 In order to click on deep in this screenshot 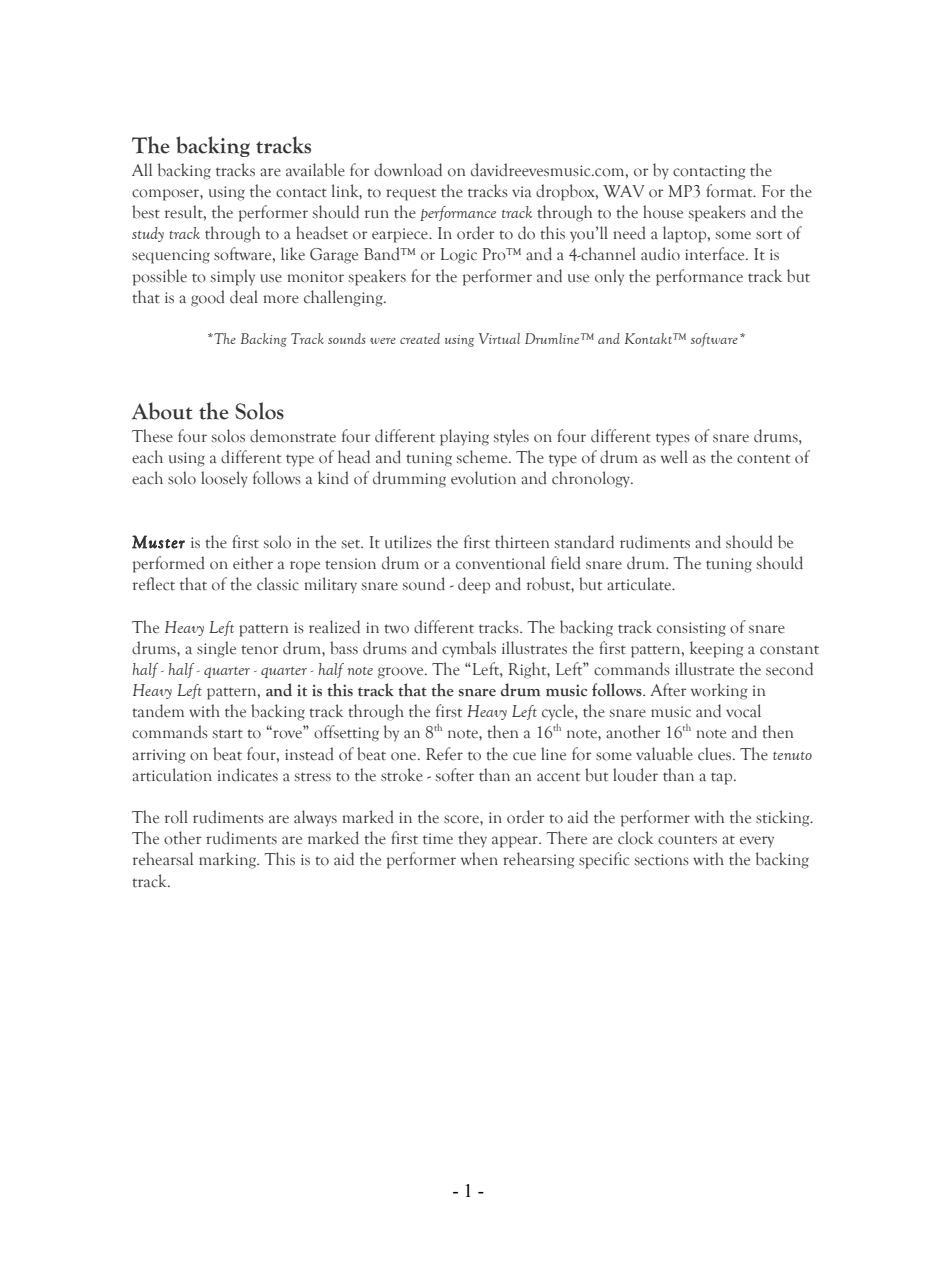, I will do `click(474, 585)`.
